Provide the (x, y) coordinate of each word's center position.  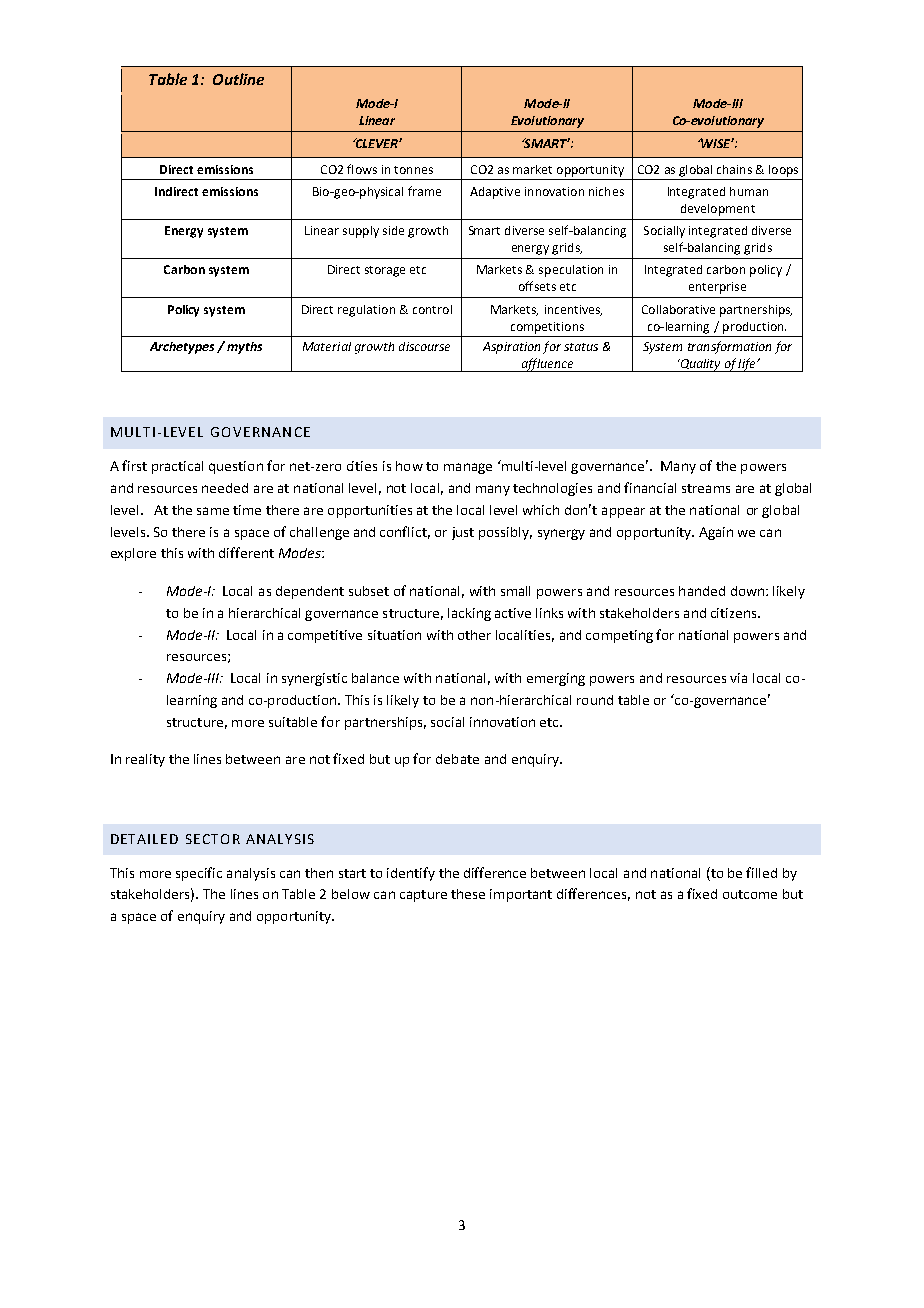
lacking (469, 614)
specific (199, 874)
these (468, 894)
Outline (238, 79)
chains (734, 169)
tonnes (413, 170)
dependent (310, 592)
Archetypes (182, 348)
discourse (424, 346)
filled (761, 872)
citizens (735, 613)
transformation (729, 347)
